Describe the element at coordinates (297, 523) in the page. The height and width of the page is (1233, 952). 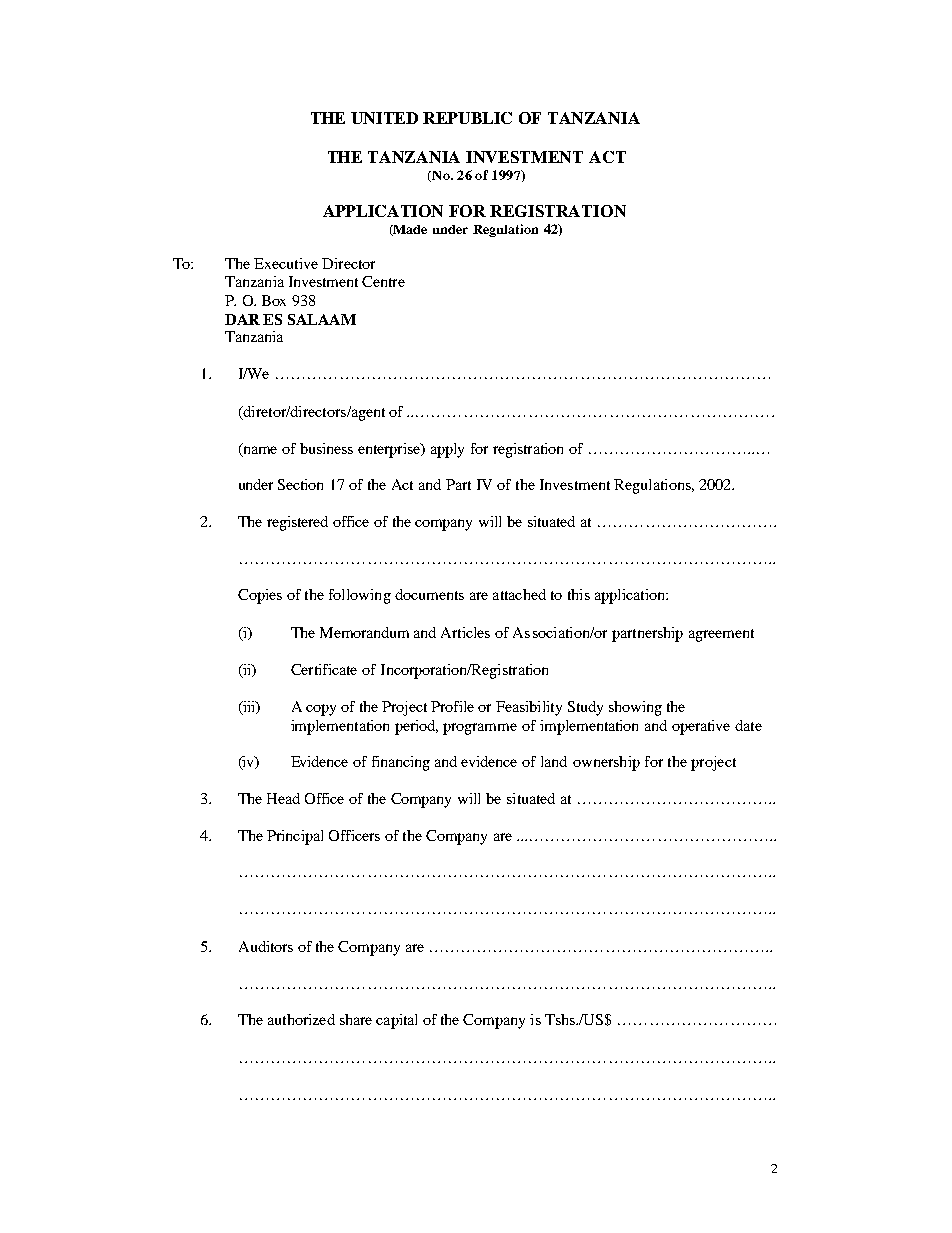
I see `registered` at that location.
